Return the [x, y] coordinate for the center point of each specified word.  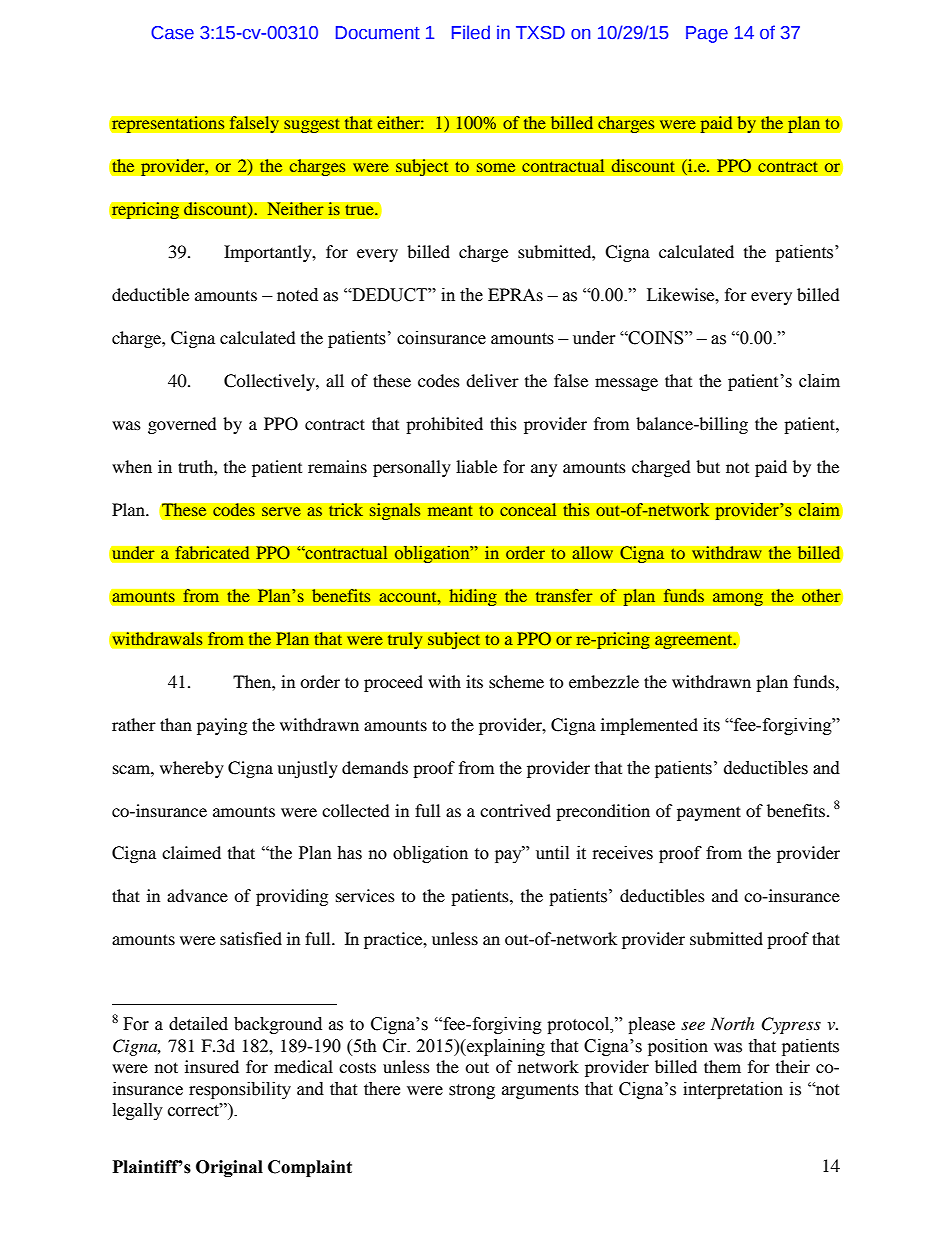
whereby [192, 769]
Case [172, 33]
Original [229, 1168]
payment [709, 813]
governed [182, 425]
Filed [471, 32]
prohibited [444, 425]
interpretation [733, 1090]
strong [472, 1091]
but [708, 466]
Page [707, 34]
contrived [515, 810]
